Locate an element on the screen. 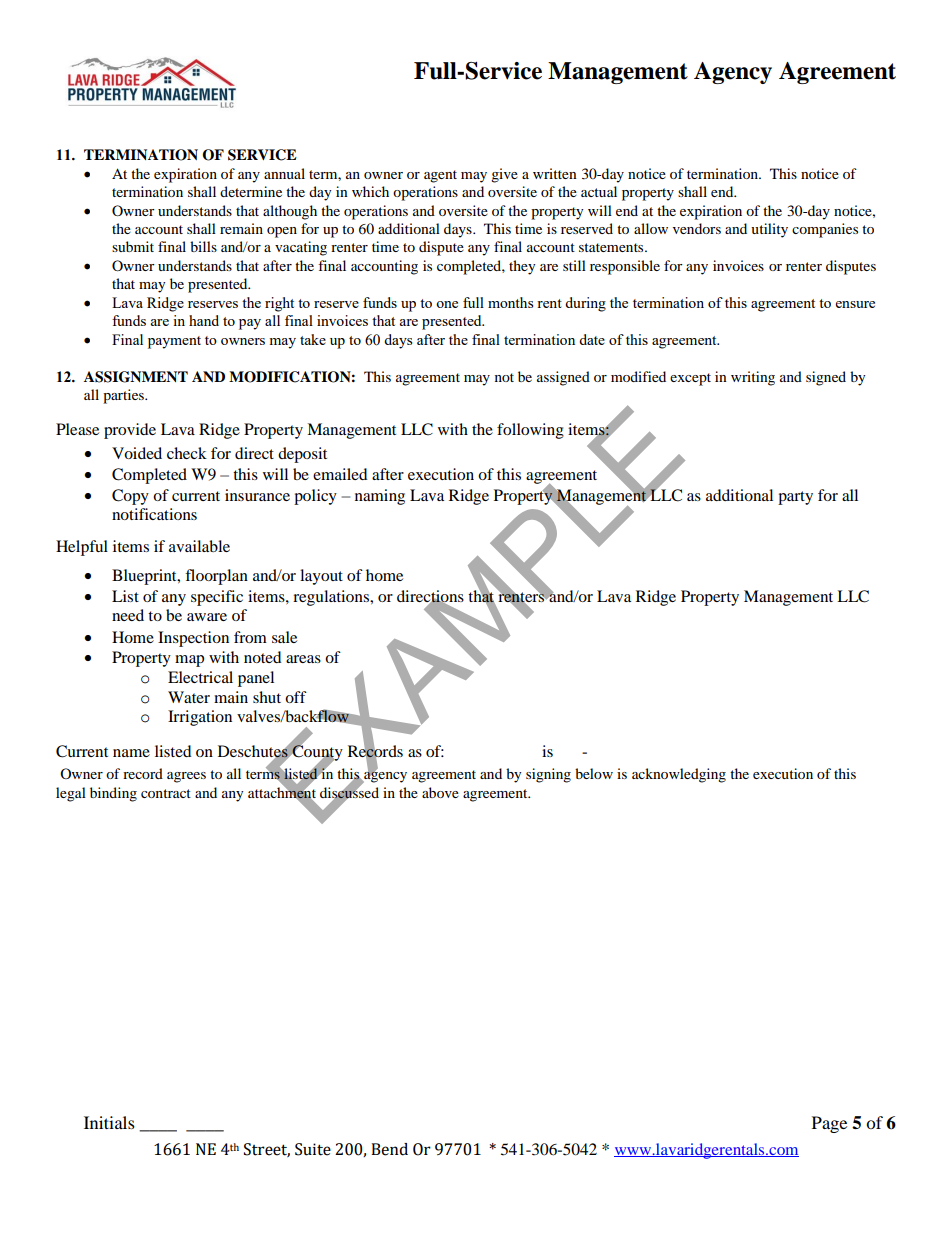 This screenshot has height=1233, width=952. areas is located at coordinates (303, 659).
